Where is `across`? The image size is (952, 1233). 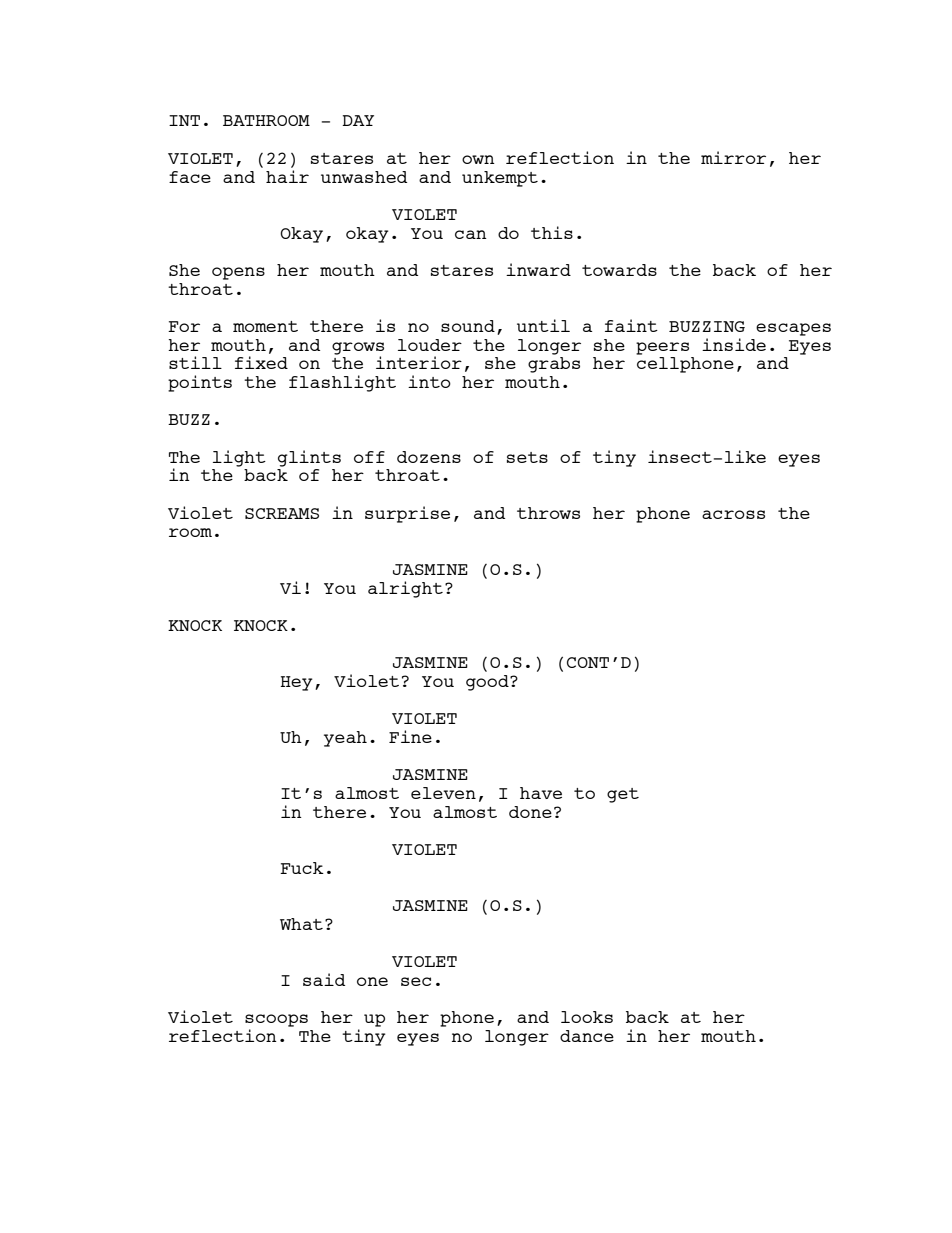 across is located at coordinates (733, 514).
